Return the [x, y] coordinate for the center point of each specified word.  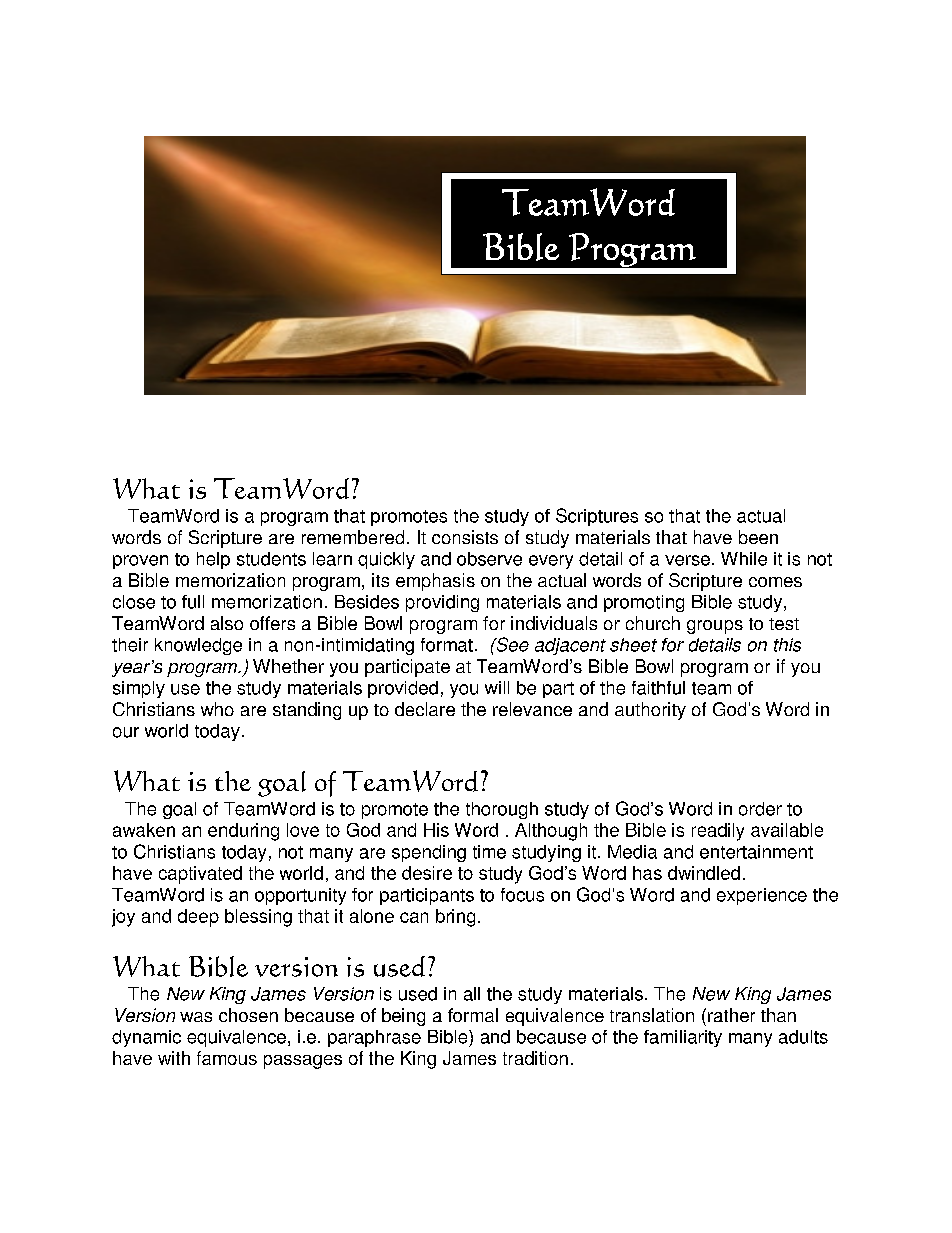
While [744, 559]
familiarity [683, 1038]
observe [489, 559]
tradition [535, 1058]
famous [227, 1058]
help [213, 560]
